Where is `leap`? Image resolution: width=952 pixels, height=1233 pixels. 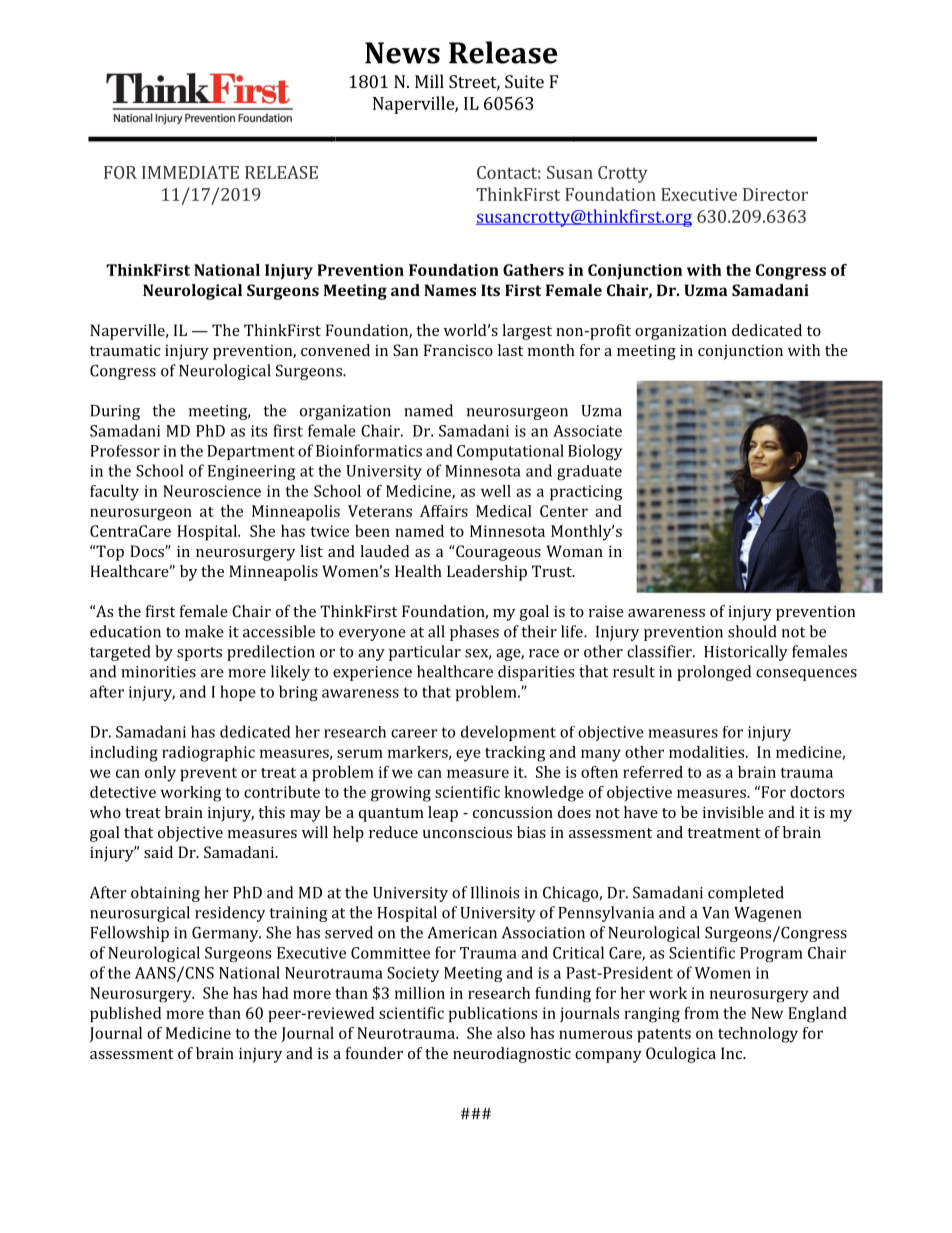
leap is located at coordinates (443, 814).
